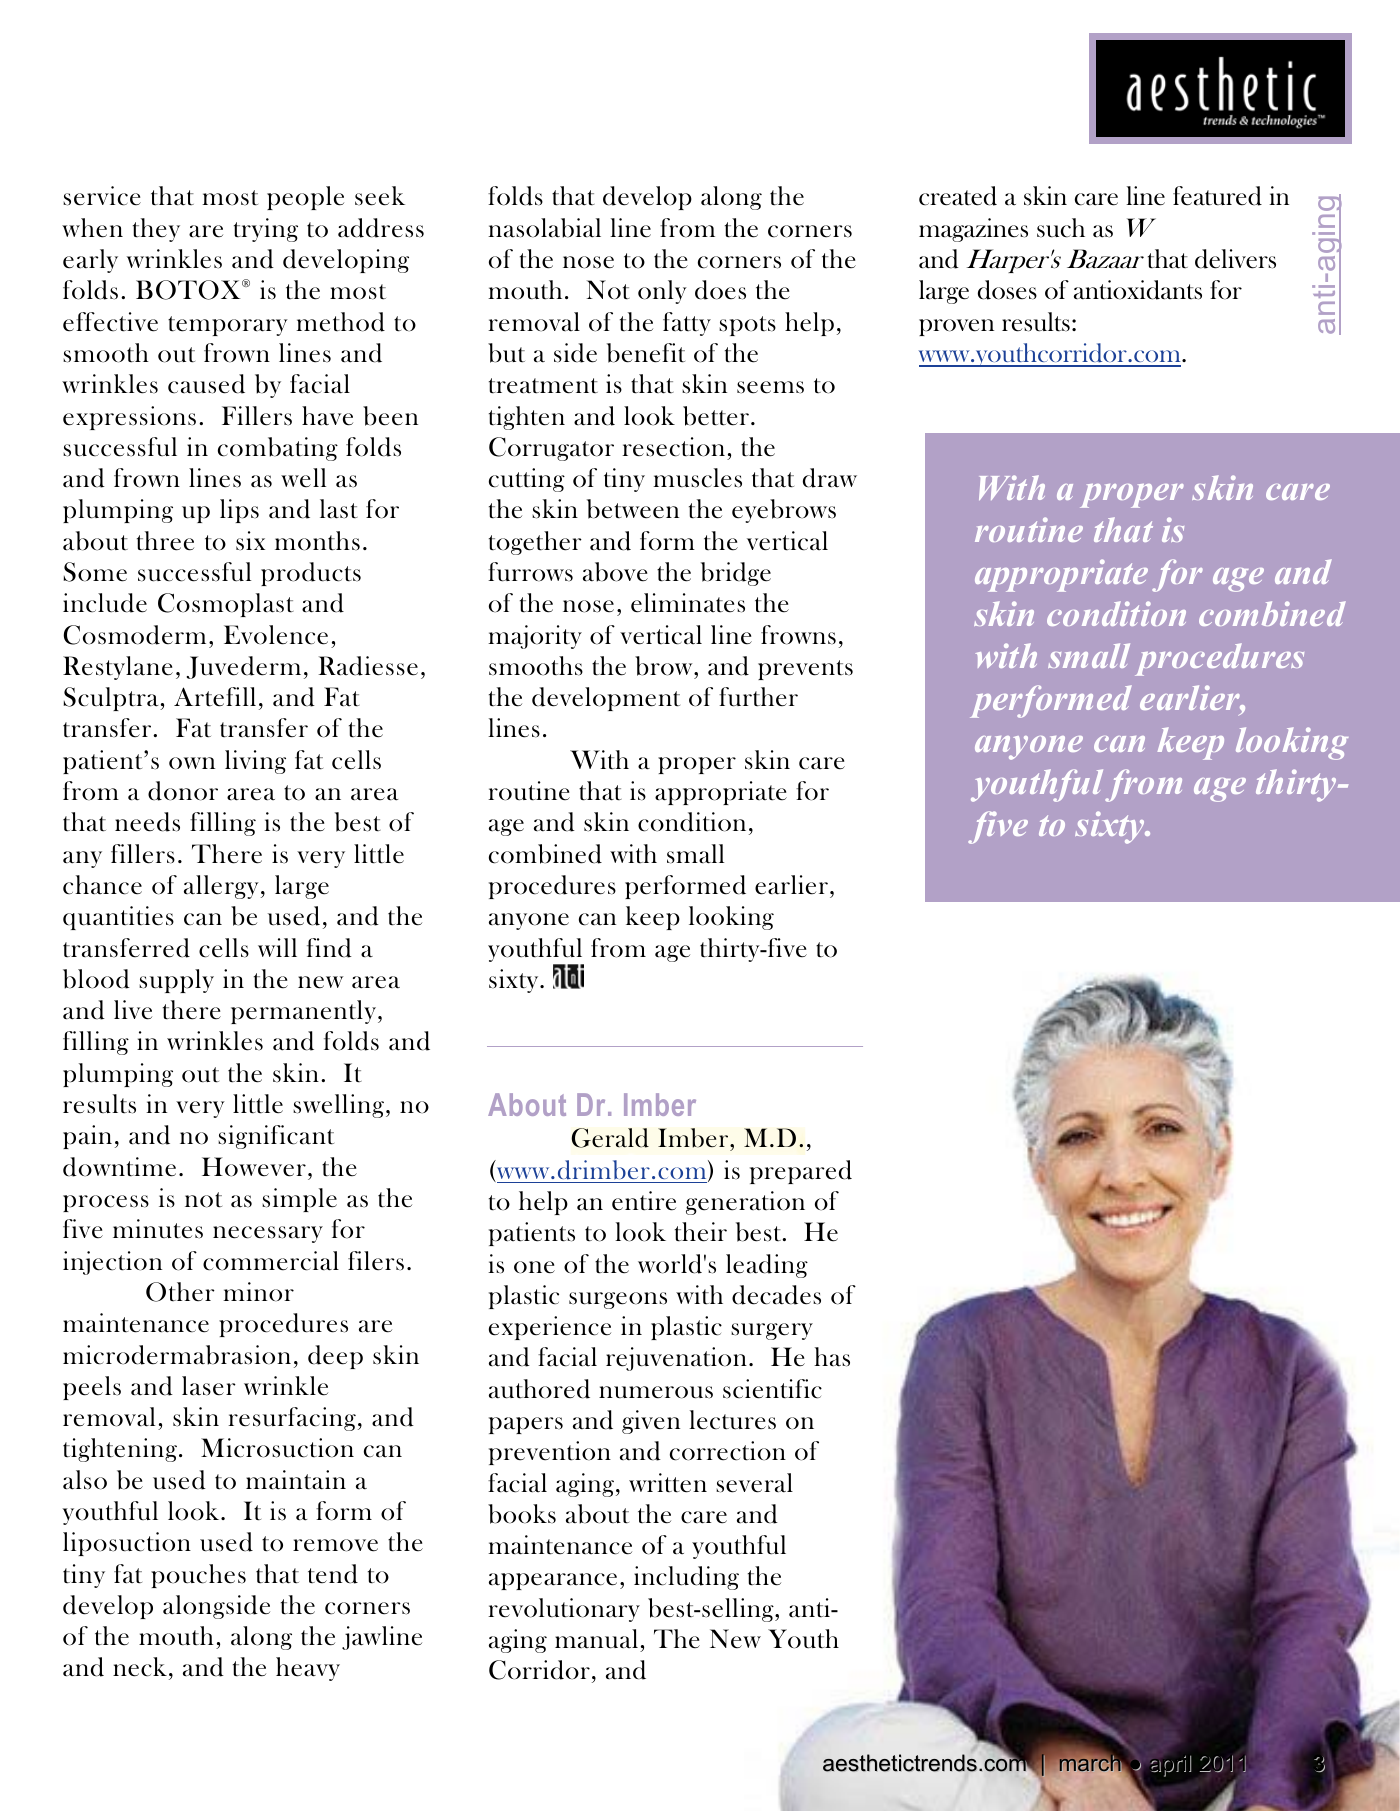  What do you see at coordinates (686, 1578) in the screenshot?
I see `including` at bounding box center [686, 1578].
